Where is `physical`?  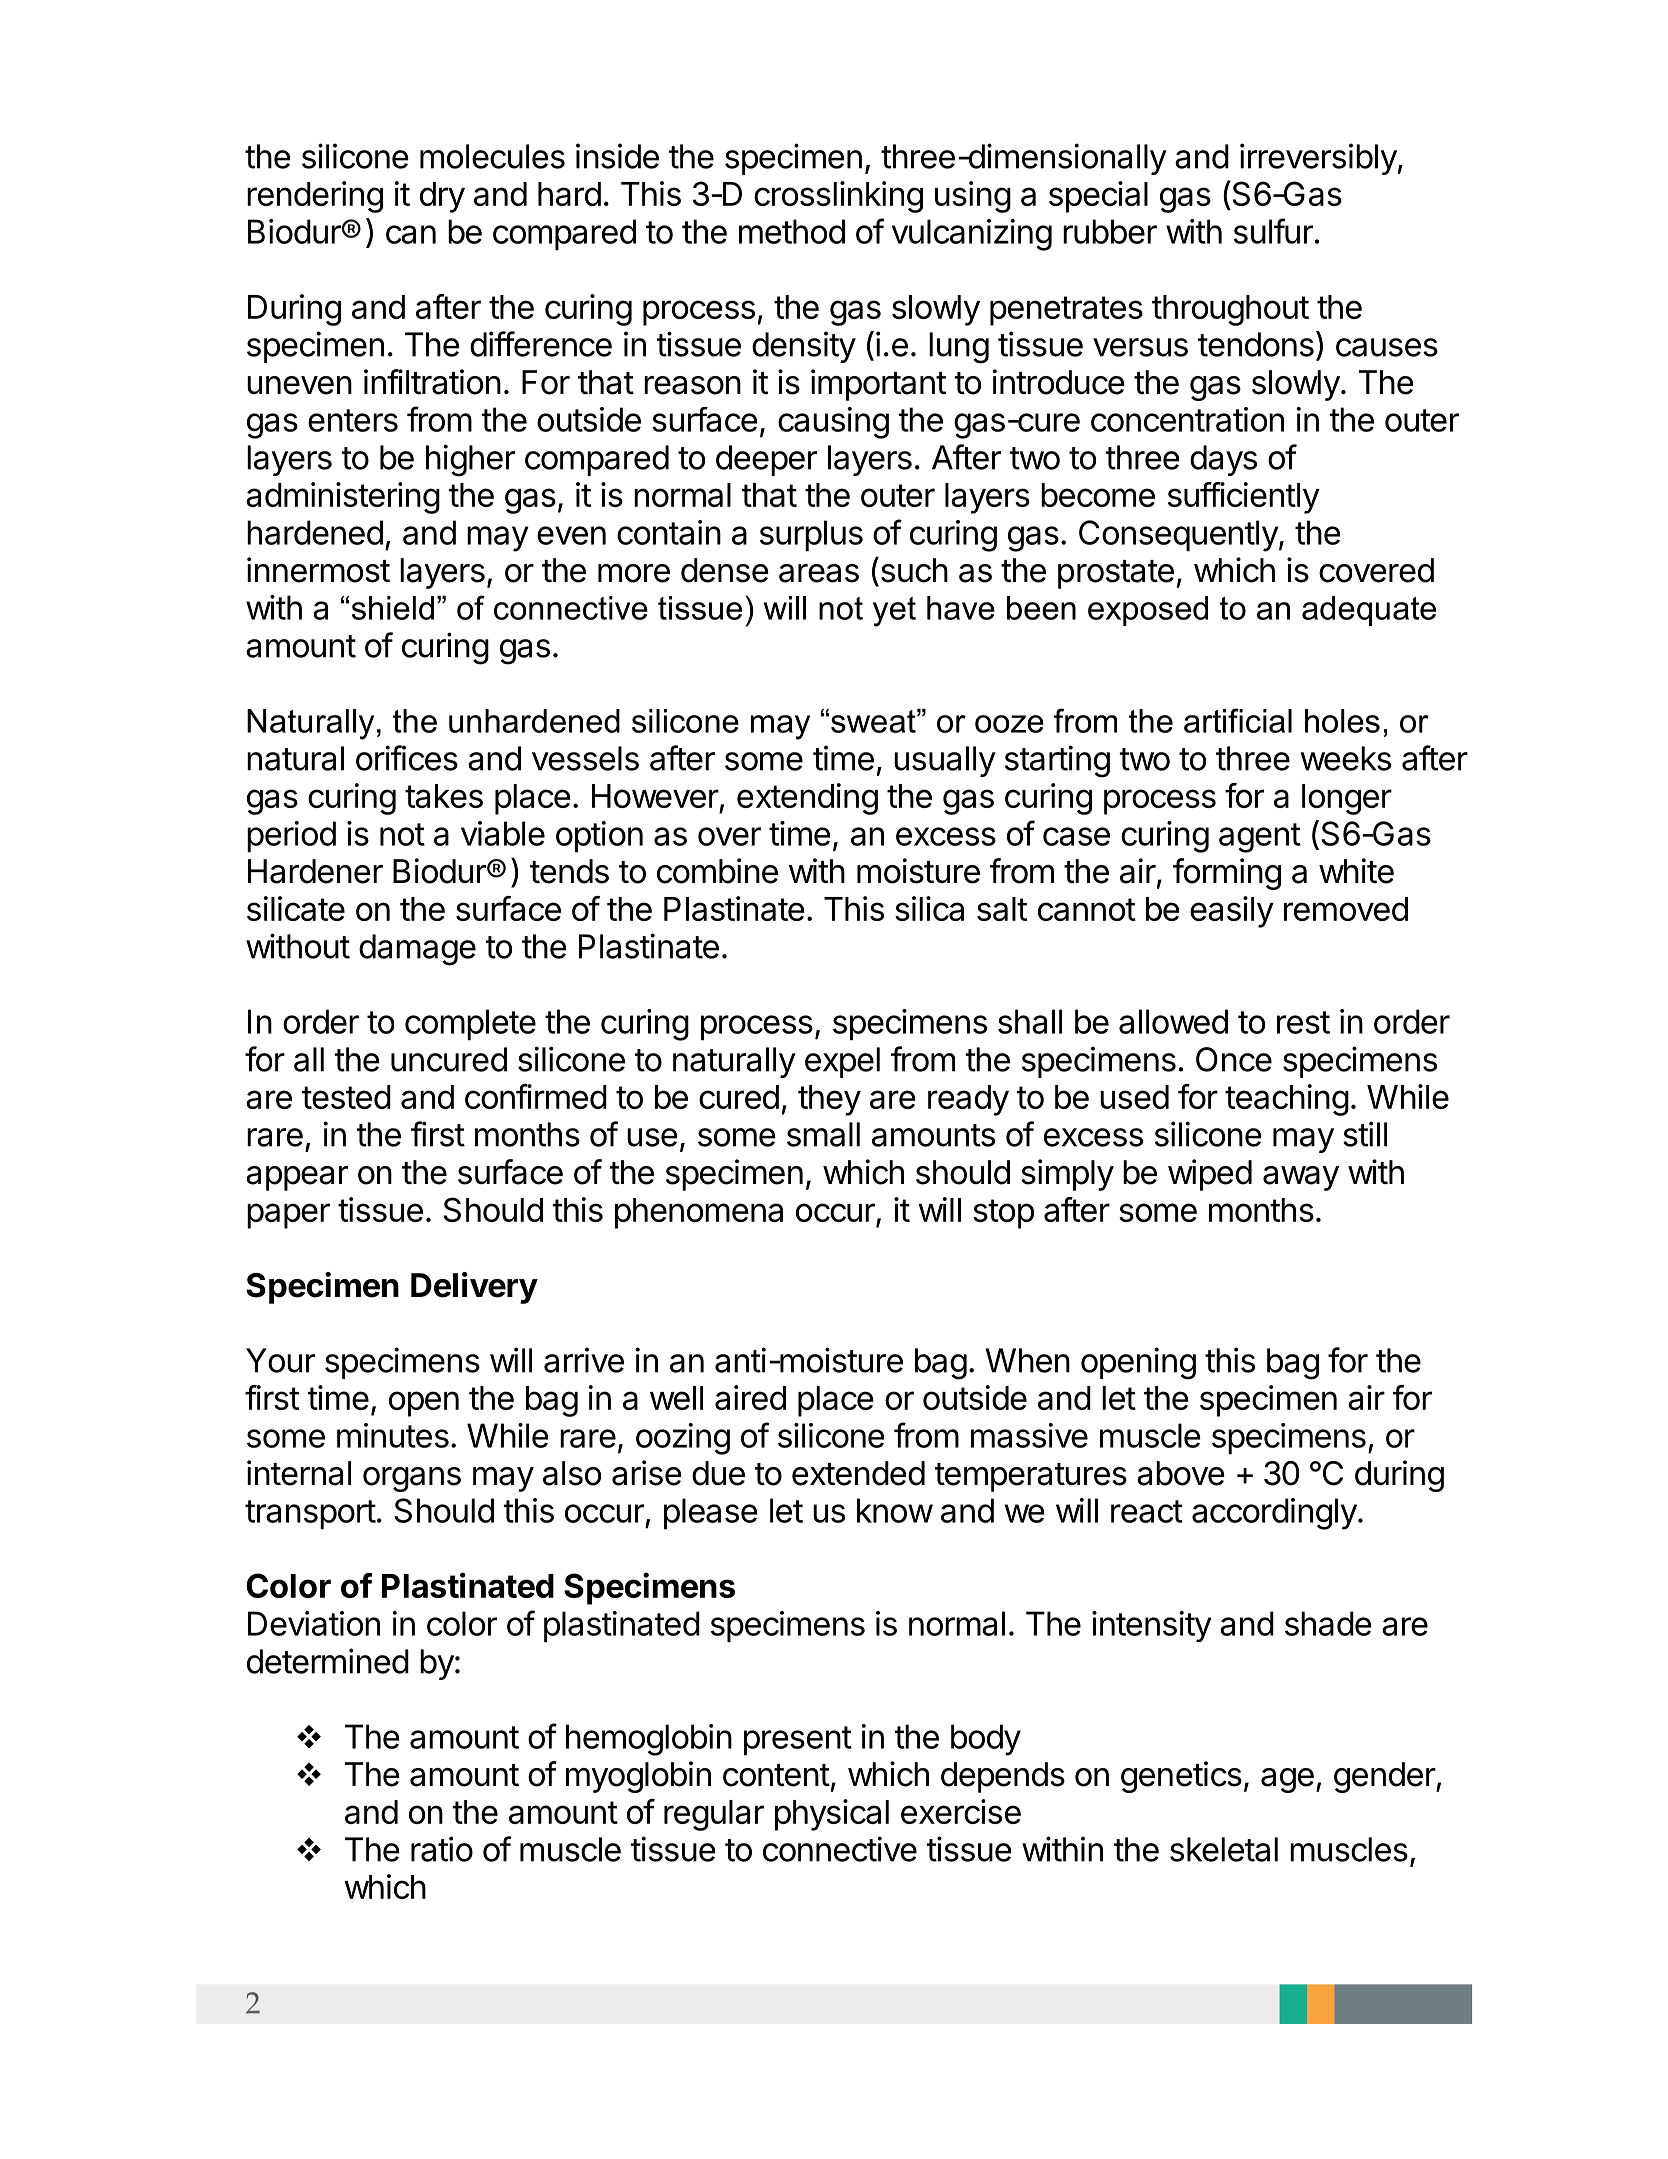 physical is located at coordinates (832, 1815).
